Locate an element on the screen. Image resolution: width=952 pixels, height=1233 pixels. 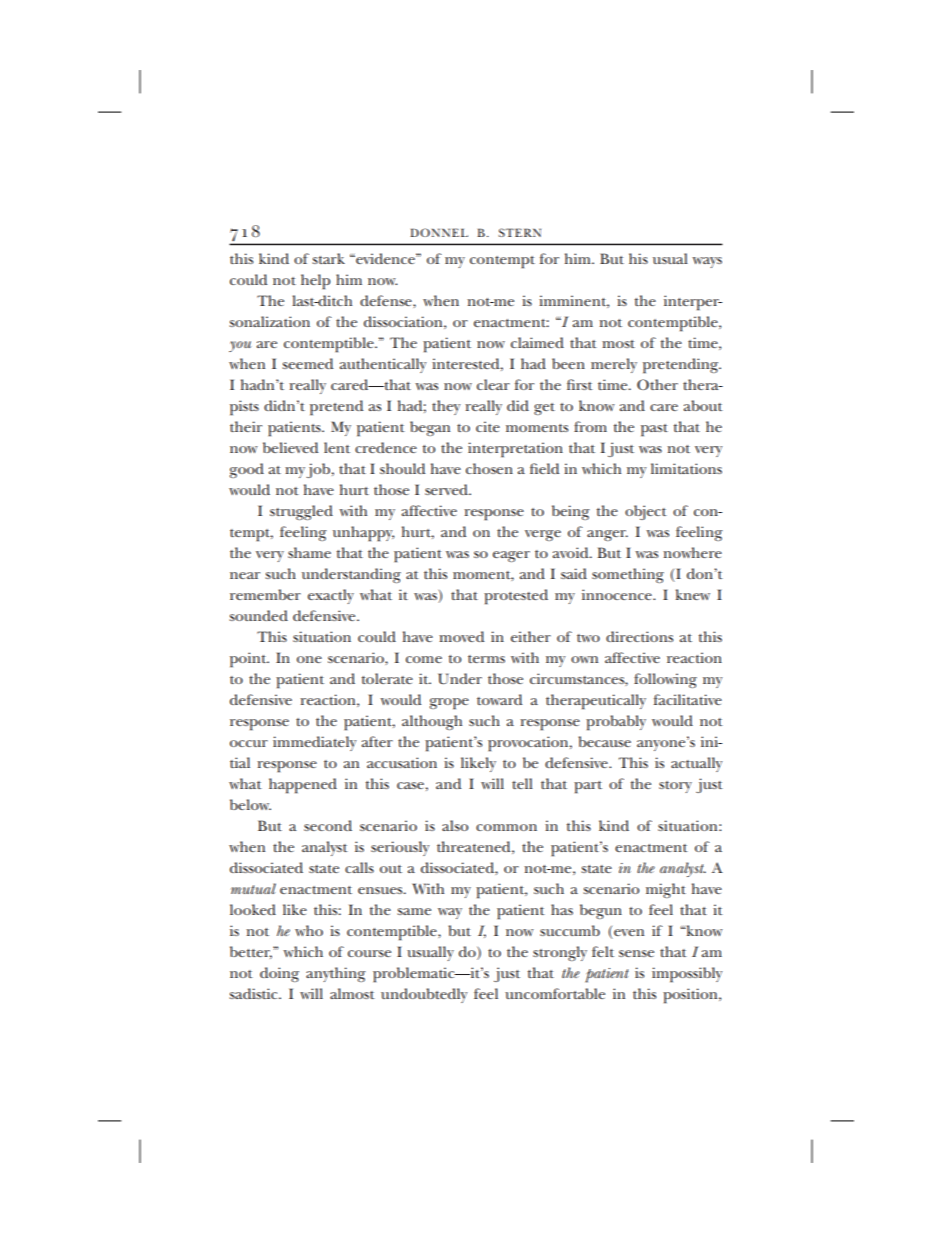
ways is located at coordinates (707, 262).
